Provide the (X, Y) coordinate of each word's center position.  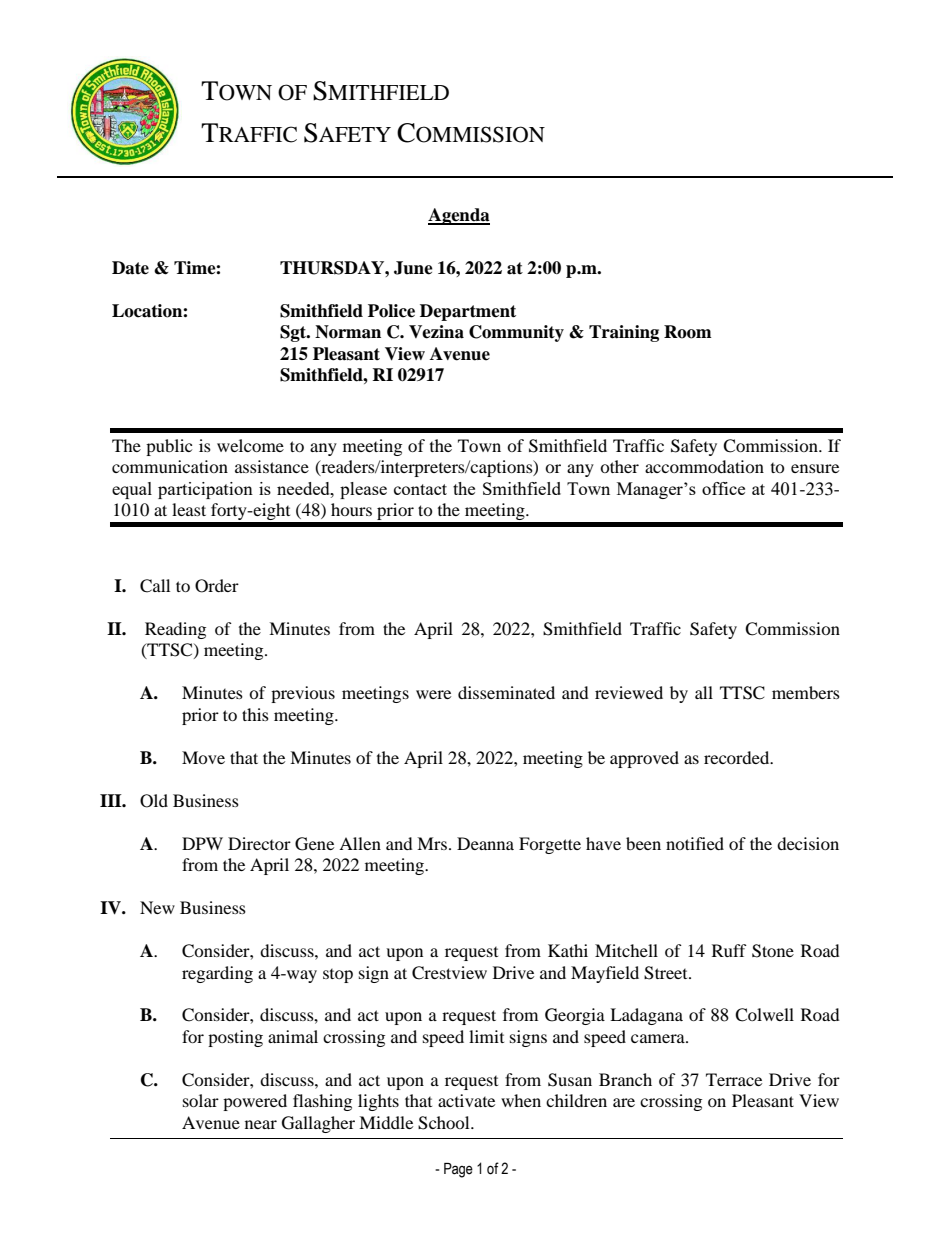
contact (420, 489)
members (806, 692)
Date (130, 268)
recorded (738, 757)
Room (688, 332)
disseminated (506, 692)
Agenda (459, 216)
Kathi (568, 950)
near (261, 1124)
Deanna (485, 843)
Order (217, 586)
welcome (250, 445)
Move (203, 757)
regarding (217, 974)
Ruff (729, 950)
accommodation (704, 466)
